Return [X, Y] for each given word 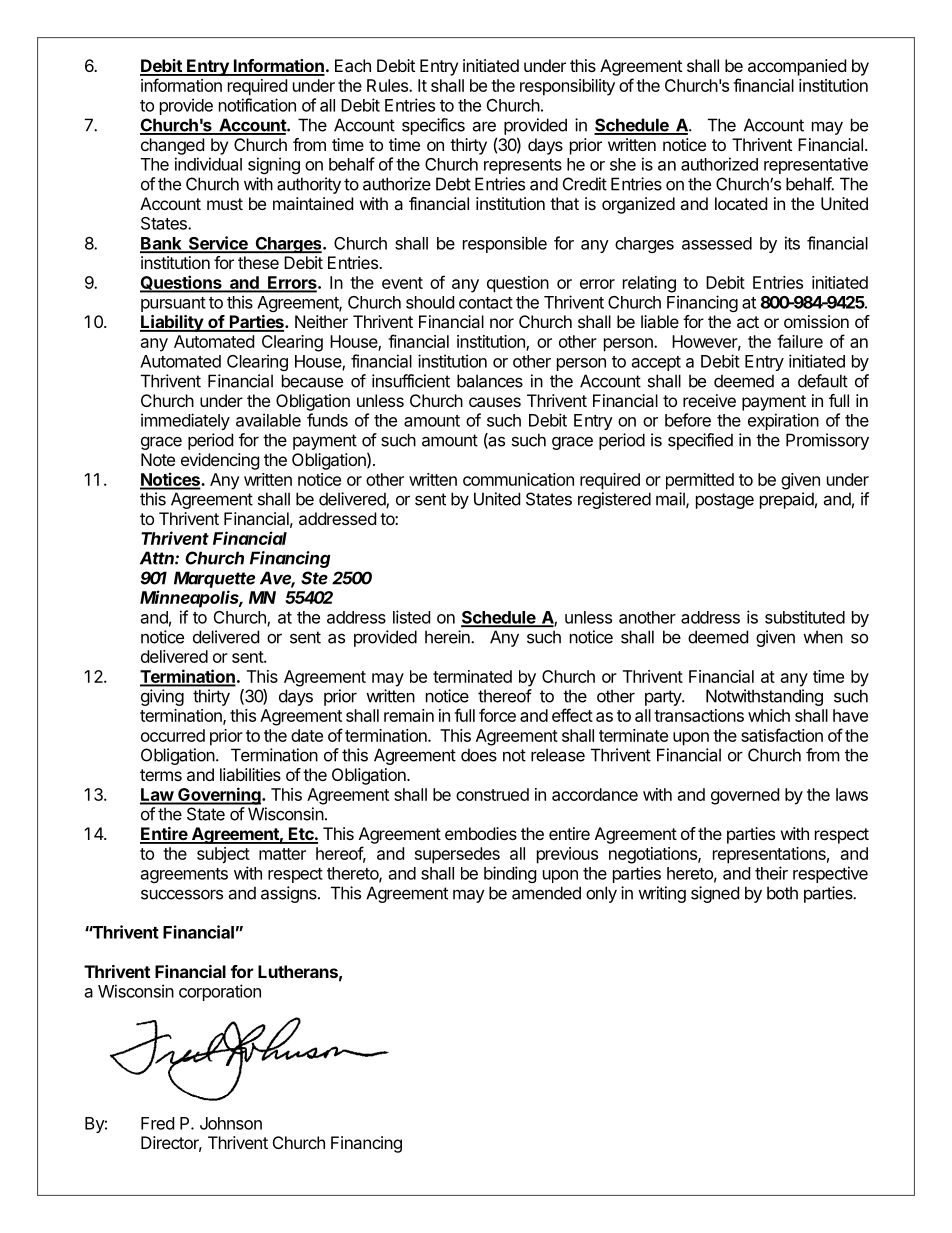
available [268, 420]
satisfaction [782, 735]
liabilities [250, 774]
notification [257, 105]
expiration [783, 421]
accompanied [797, 67]
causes [495, 402]
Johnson [231, 1123]
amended [546, 893]
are [484, 126]
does [479, 755]
